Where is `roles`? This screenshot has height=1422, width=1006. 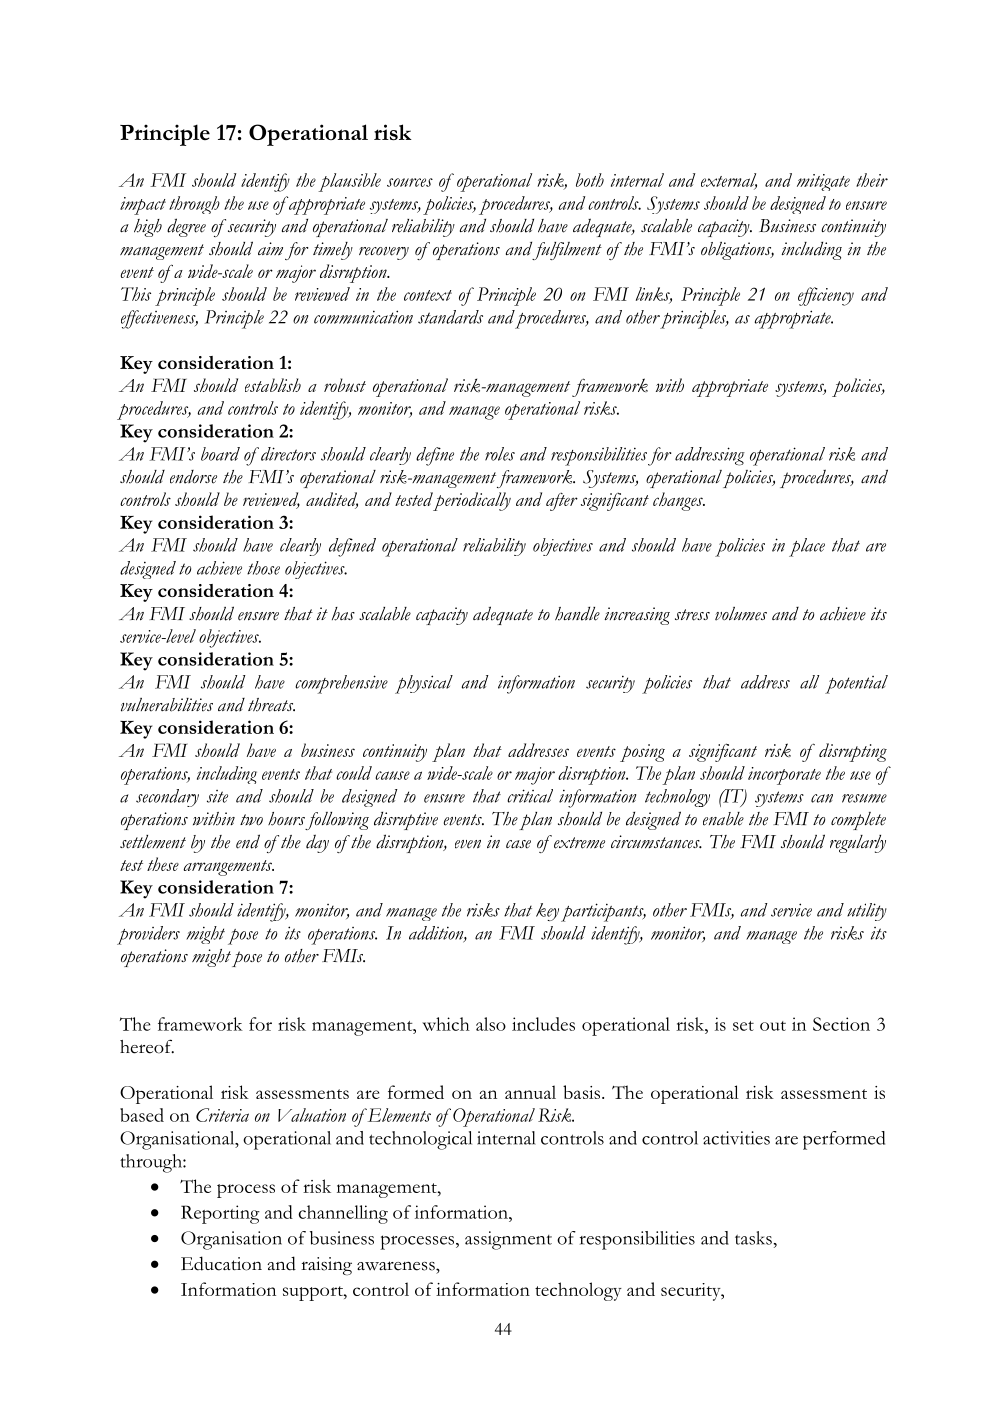
roles is located at coordinates (500, 454).
